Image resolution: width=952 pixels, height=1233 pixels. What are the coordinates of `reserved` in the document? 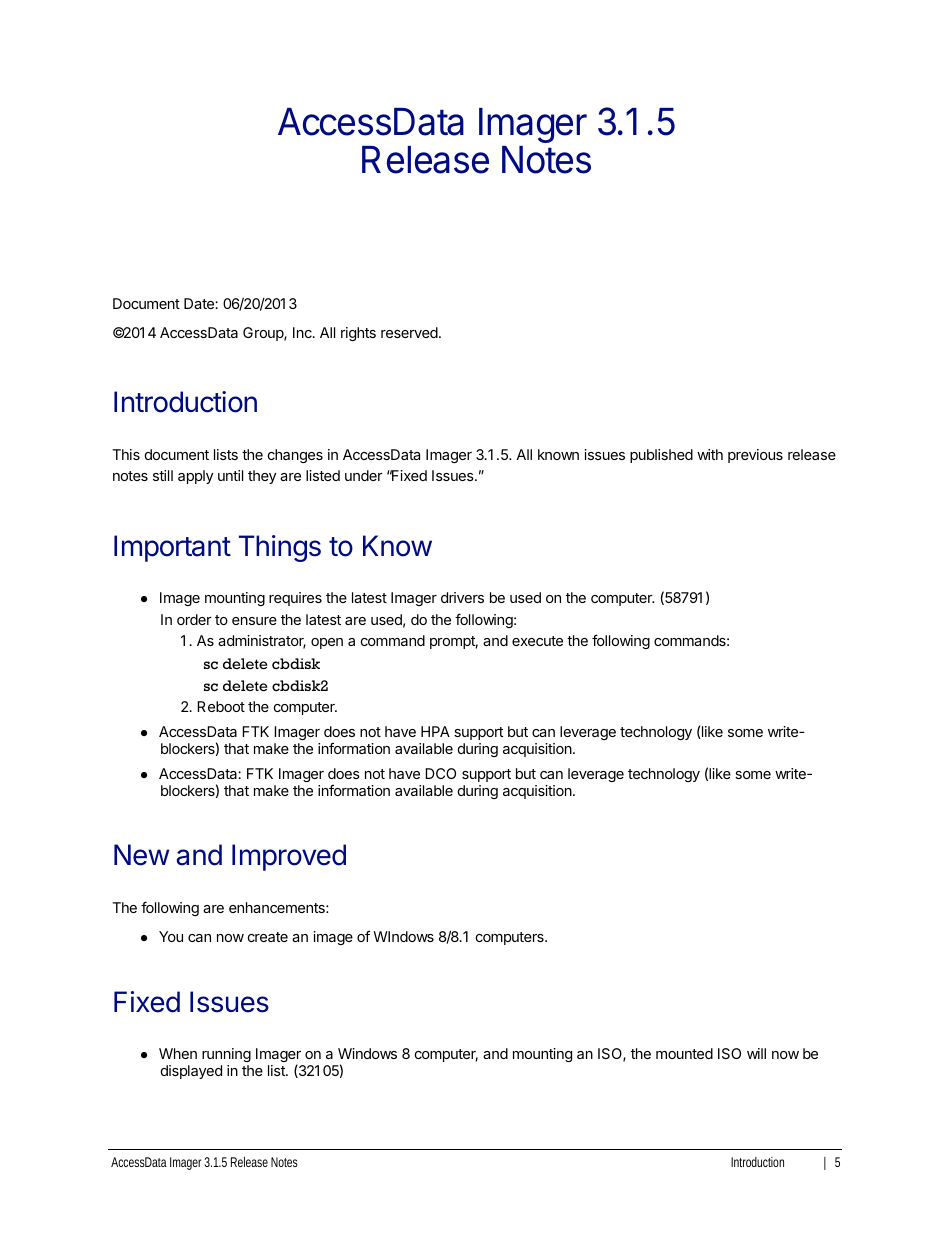 It's located at (409, 332).
